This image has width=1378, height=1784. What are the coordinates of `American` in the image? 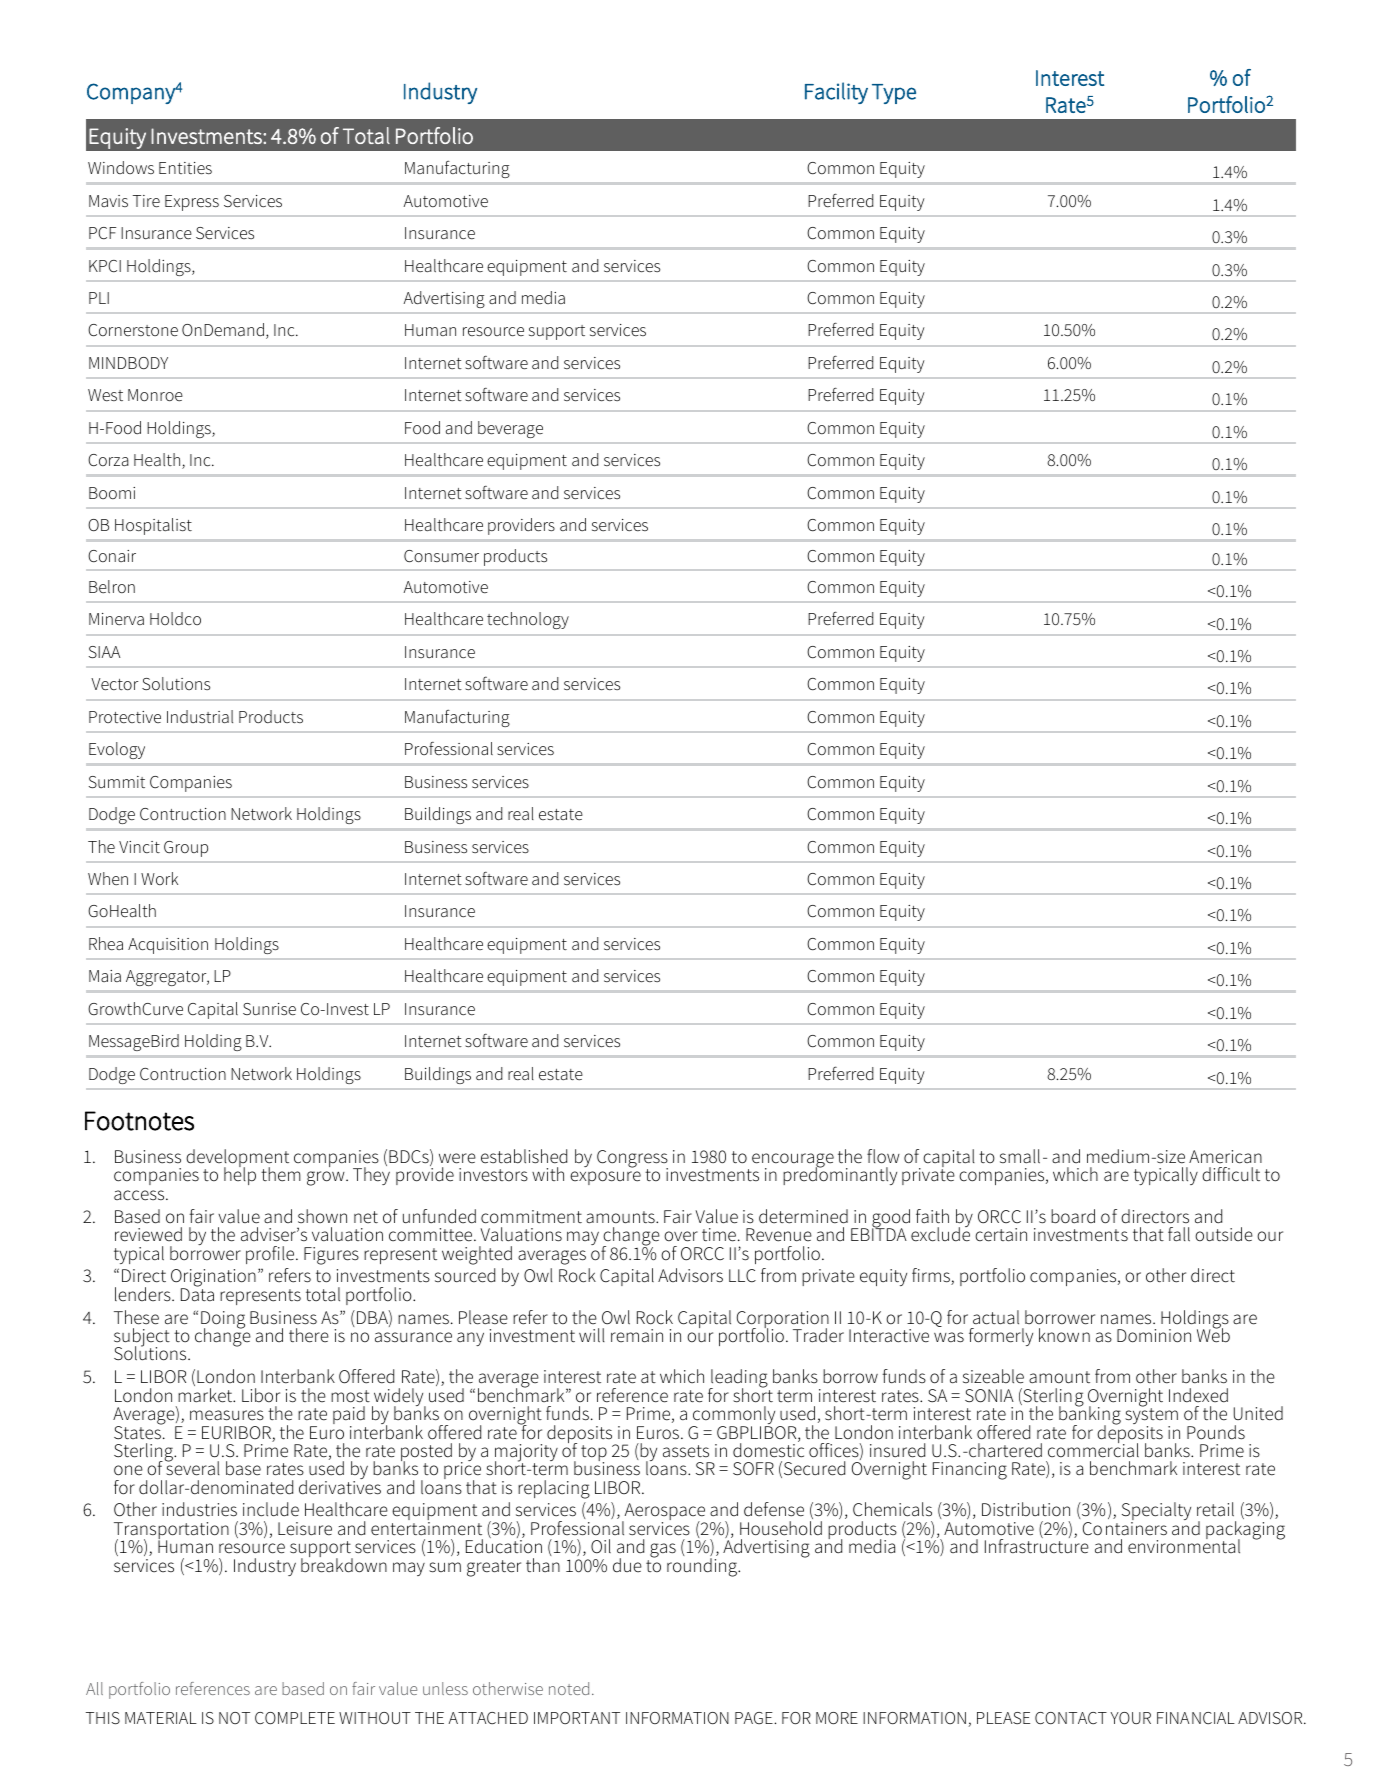 It's located at (1225, 1157).
